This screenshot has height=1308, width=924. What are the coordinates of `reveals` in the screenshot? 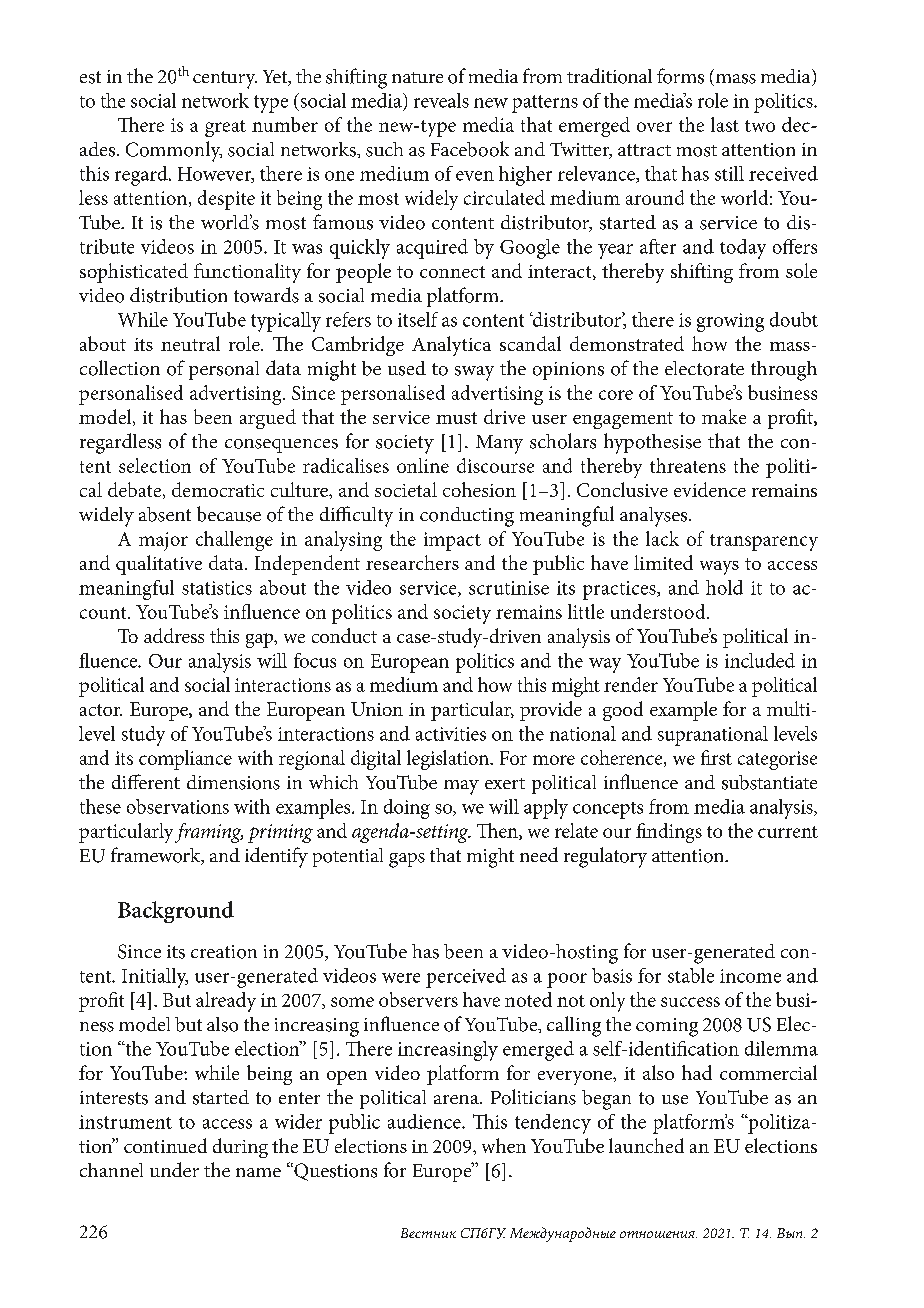 It's located at (441, 100).
